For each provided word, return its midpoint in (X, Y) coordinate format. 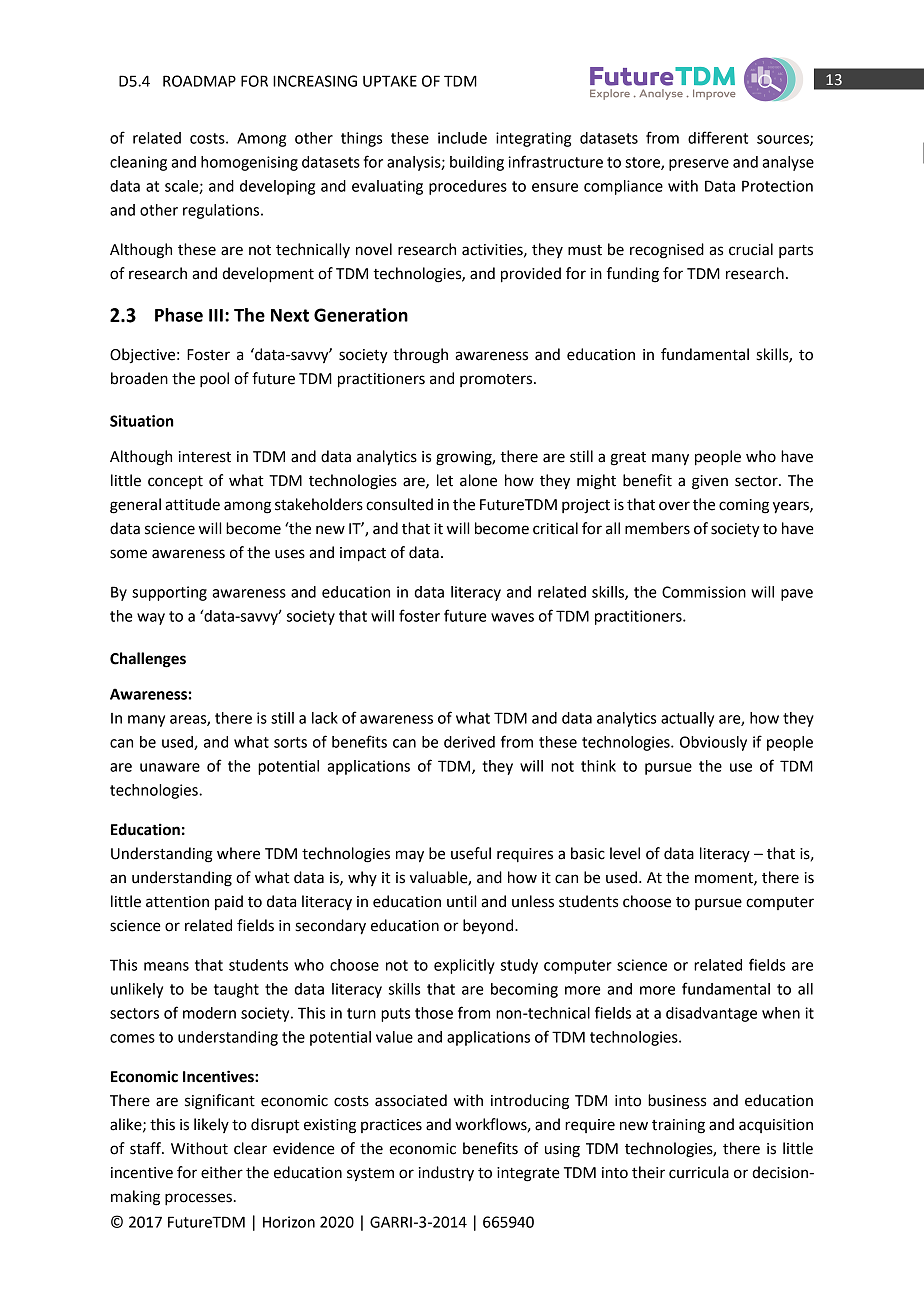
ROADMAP (199, 81)
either (222, 1172)
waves (512, 617)
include (462, 138)
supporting (169, 593)
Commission (704, 592)
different (718, 137)
